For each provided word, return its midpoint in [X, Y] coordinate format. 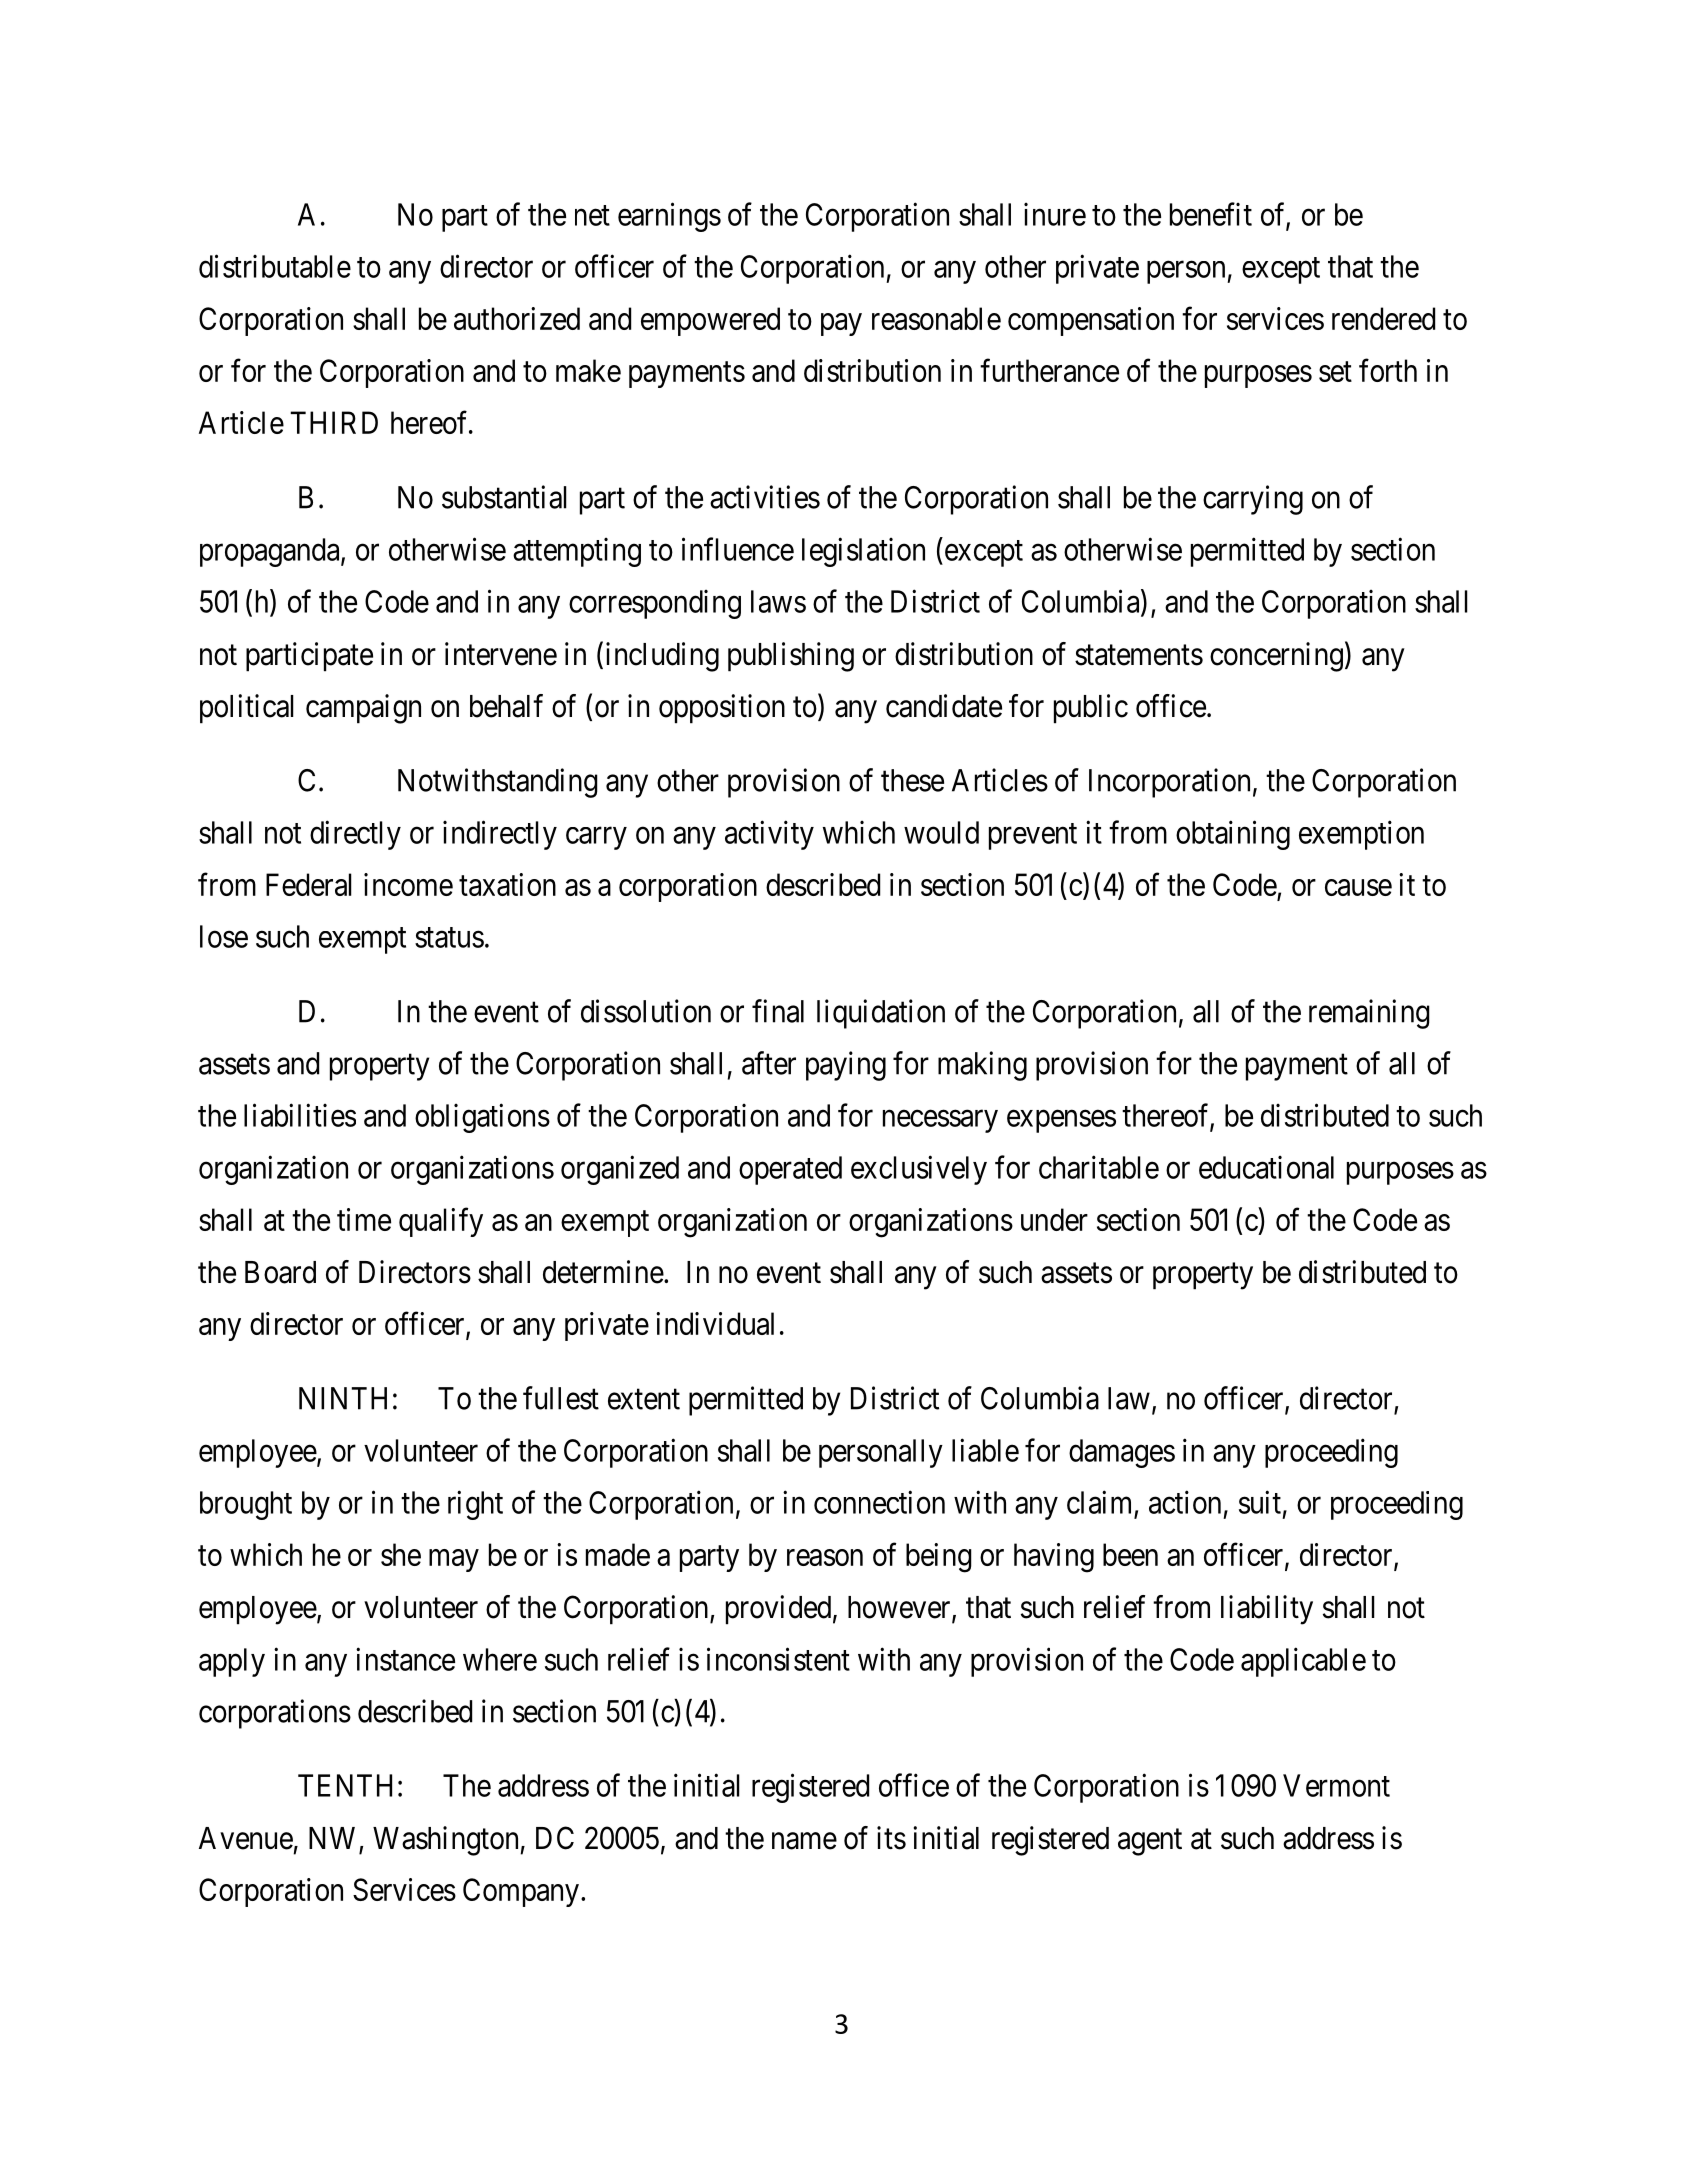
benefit [1211, 214]
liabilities [300, 1115]
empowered [710, 321]
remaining [1369, 1014]
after [769, 1063]
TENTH [345, 1785]
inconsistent [778, 1659]
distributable [275, 266]
